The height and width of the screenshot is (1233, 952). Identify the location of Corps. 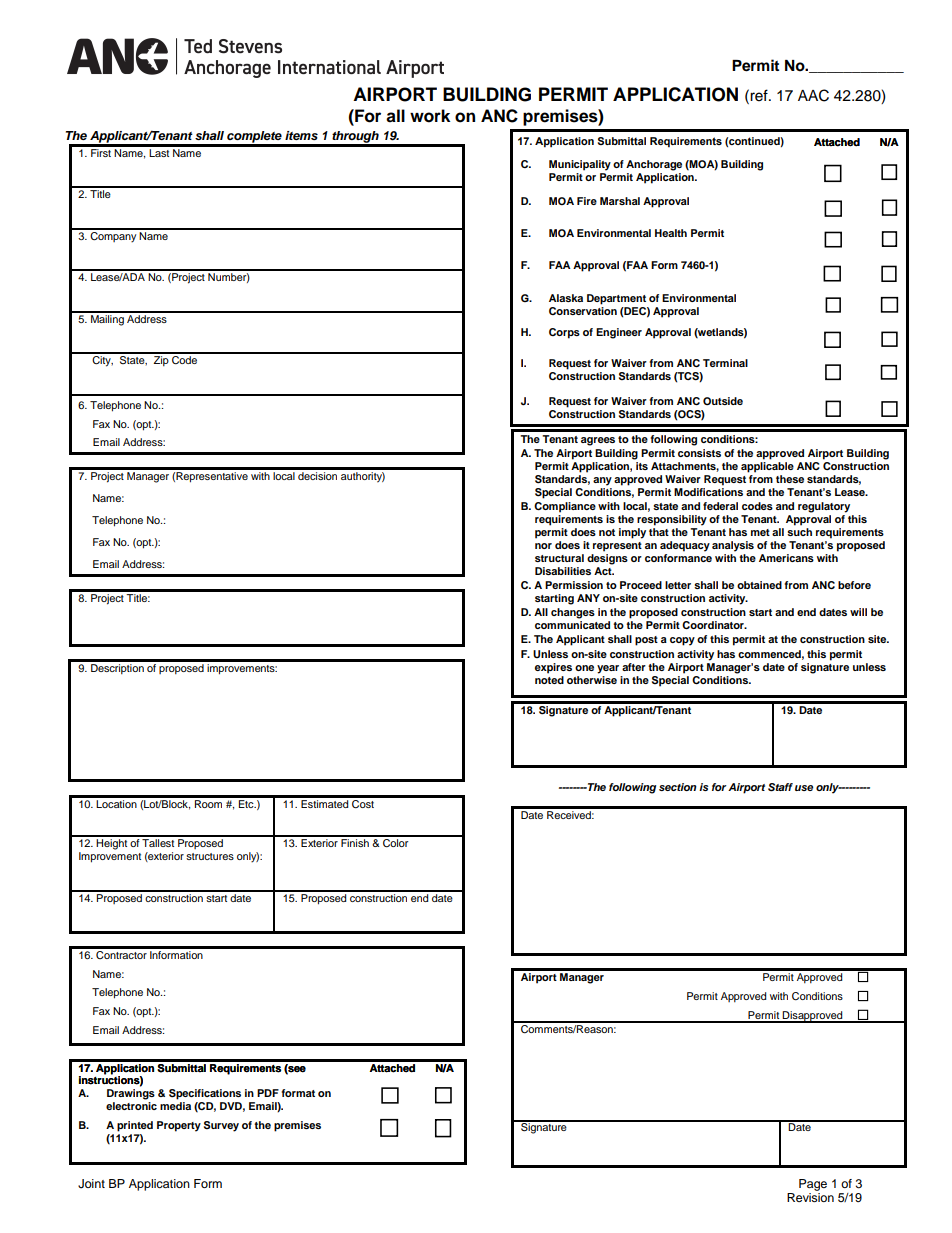
(564, 333).
